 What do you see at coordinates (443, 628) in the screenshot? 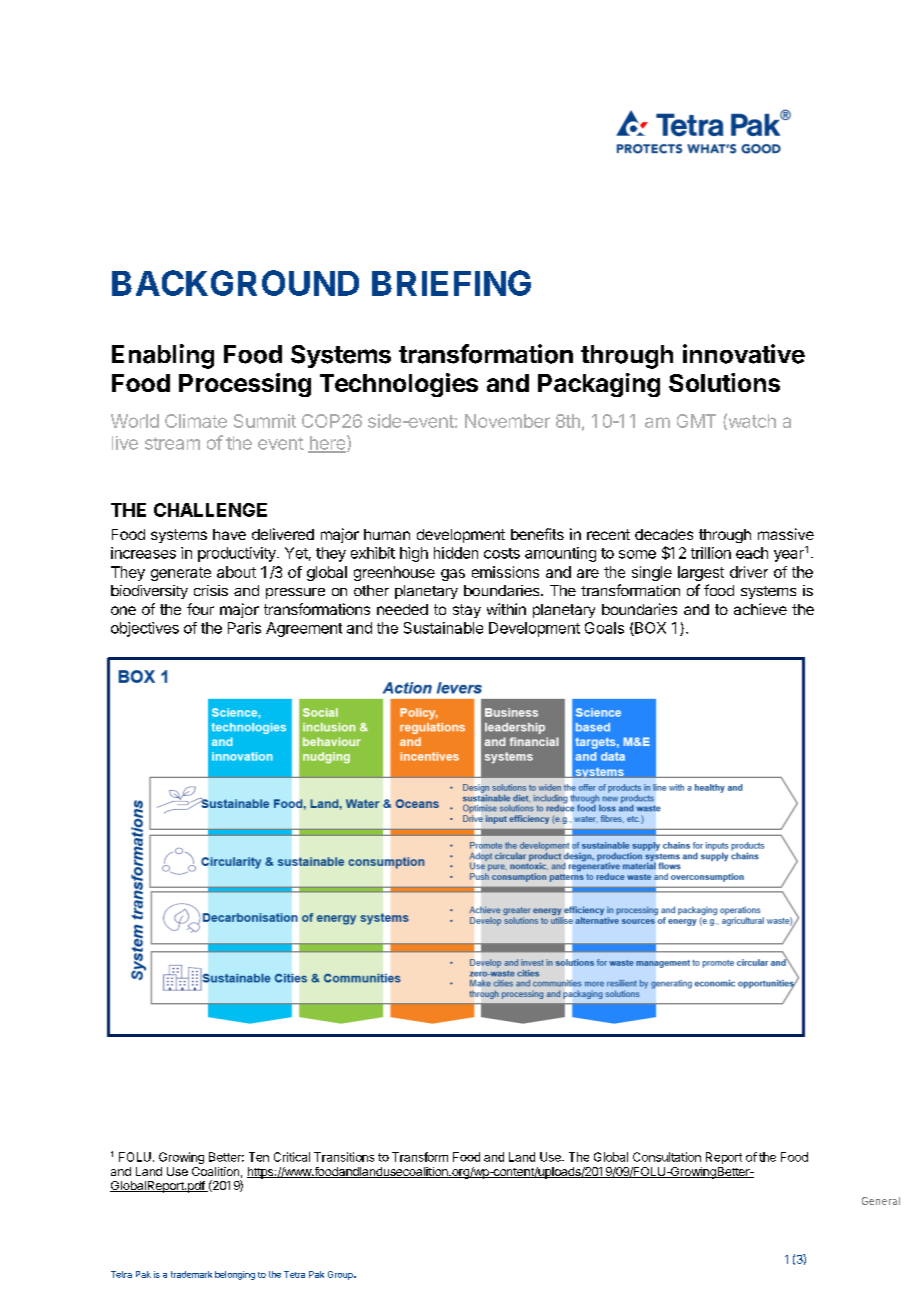
I see `Sustainable` at bounding box center [443, 628].
